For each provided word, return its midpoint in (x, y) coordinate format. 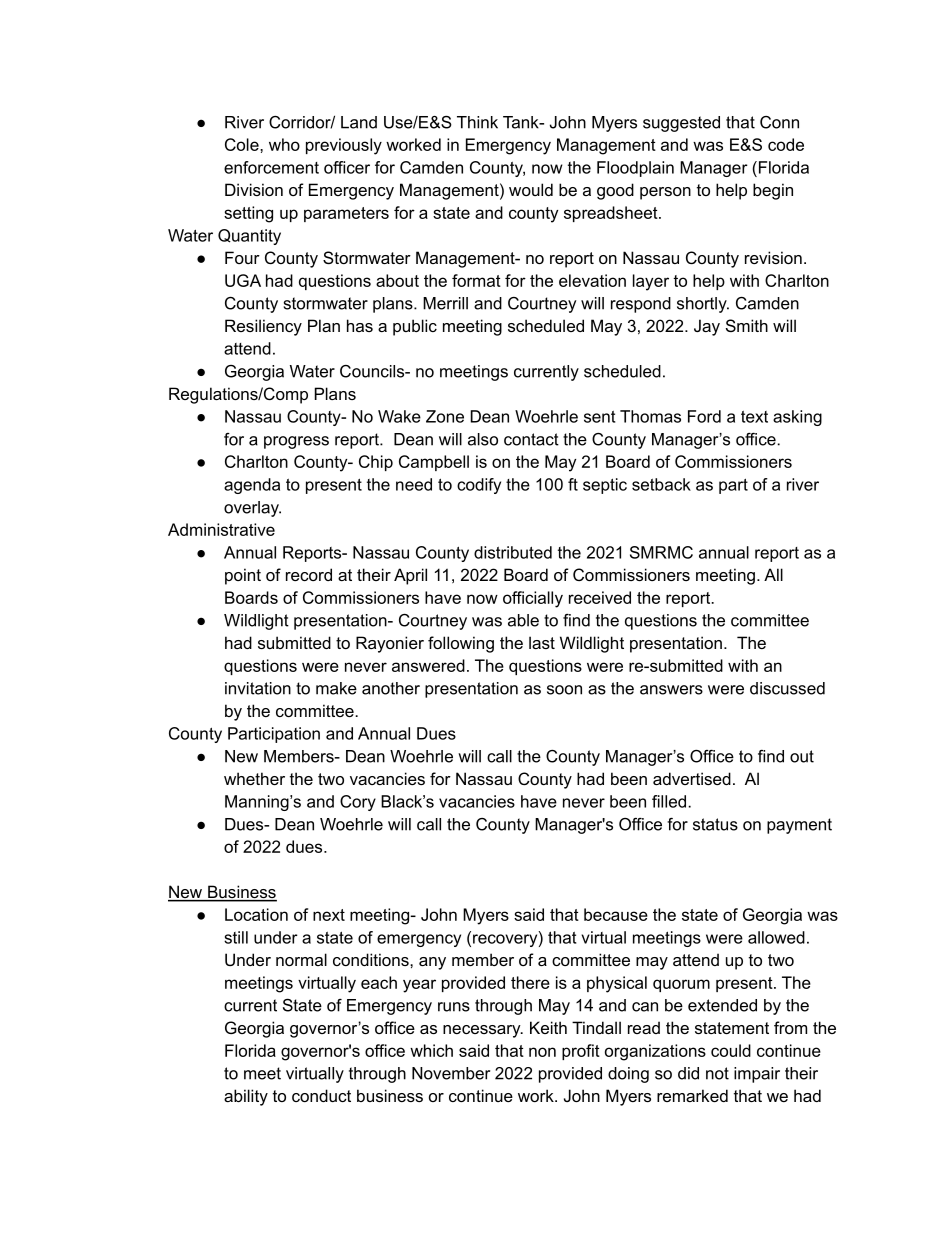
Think (477, 122)
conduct (321, 1095)
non (542, 1052)
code (786, 144)
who (284, 144)
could (731, 1050)
